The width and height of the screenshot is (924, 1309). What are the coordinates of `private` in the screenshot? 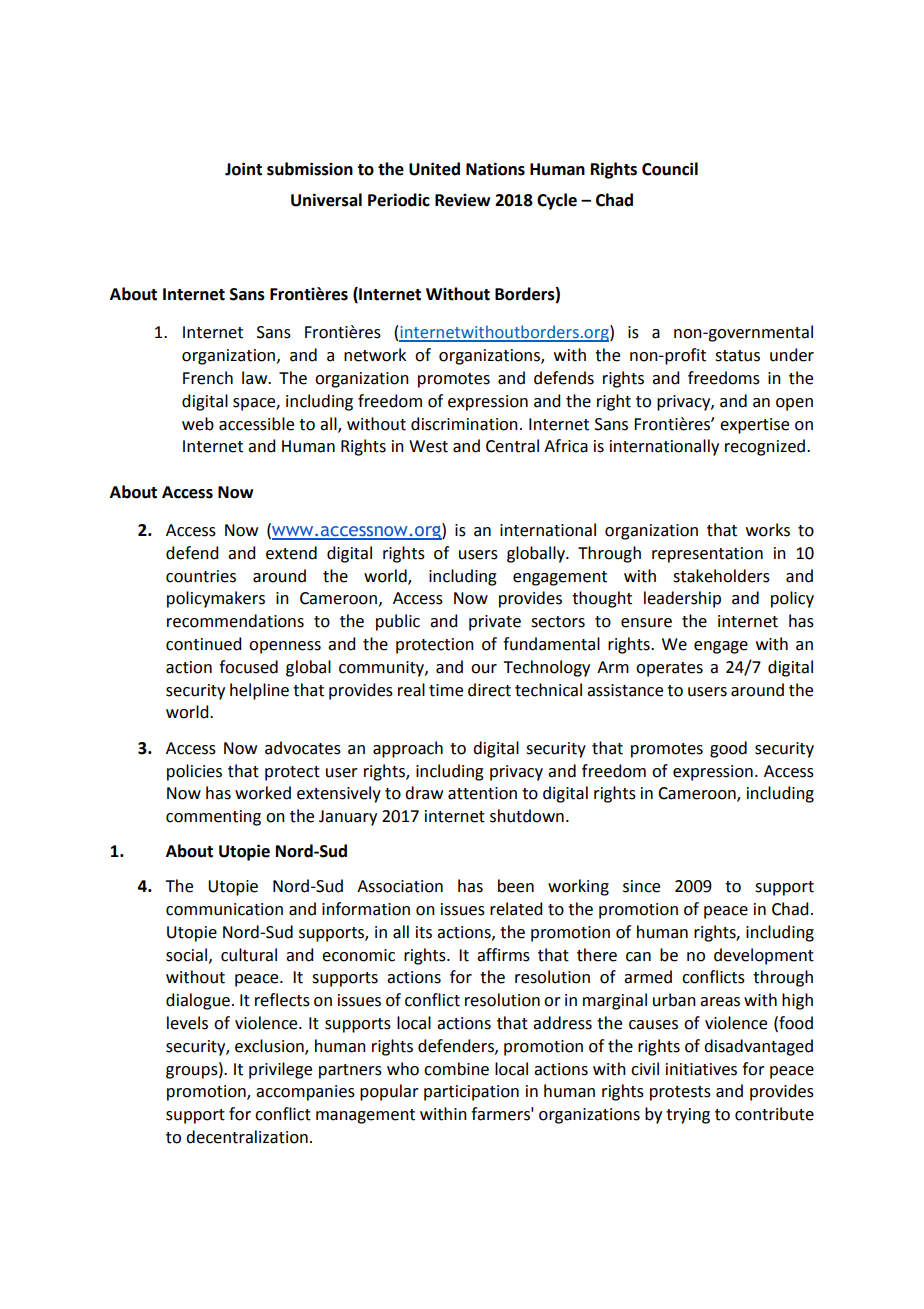 It's located at (495, 623).
